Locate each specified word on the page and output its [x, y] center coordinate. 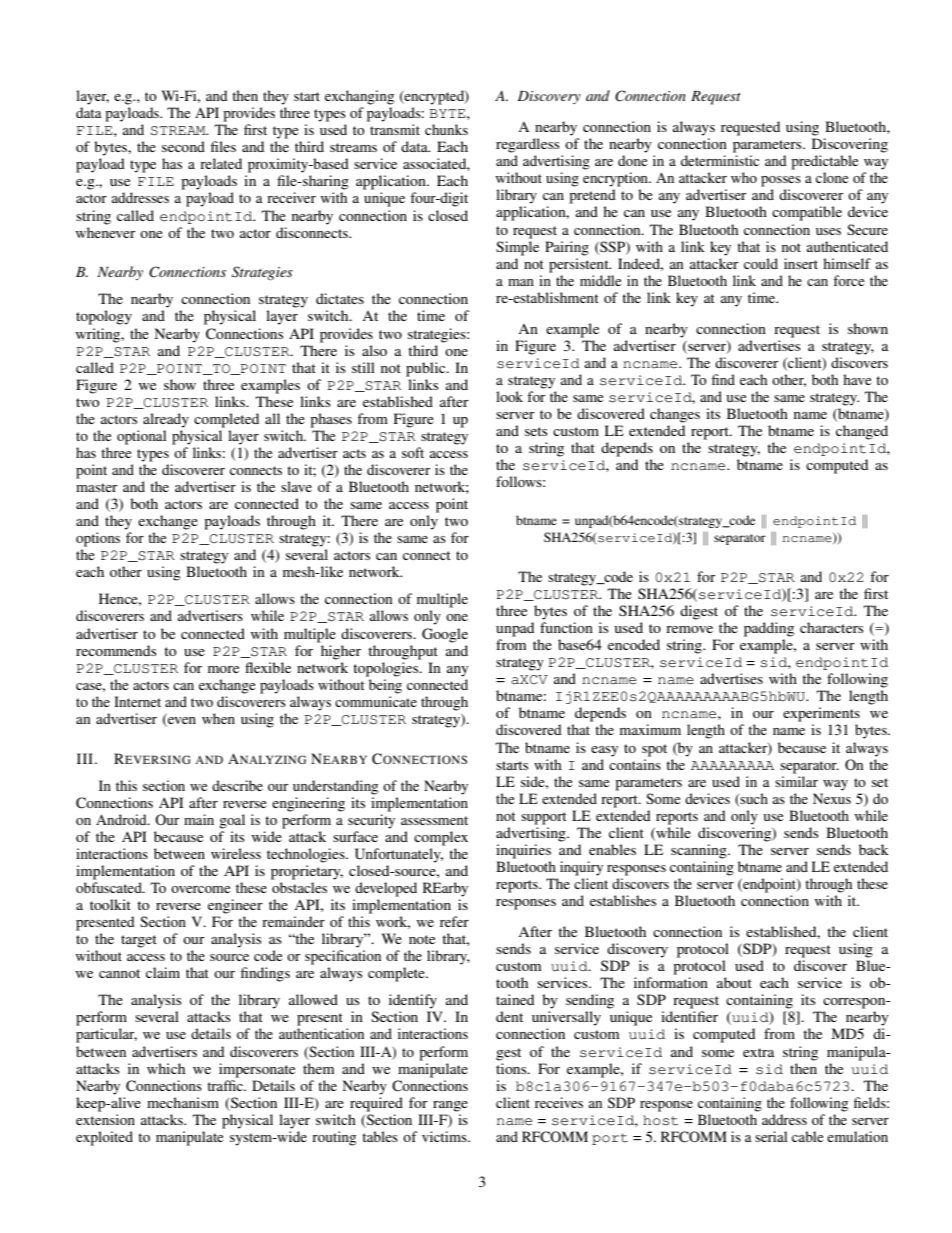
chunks [446, 129]
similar [796, 781]
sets [536, 431]
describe [237, 785]
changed [862, 432]
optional [142, 437]
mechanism [183, 1102]
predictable [824, 162]
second [183, 146]
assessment [434, 820]
